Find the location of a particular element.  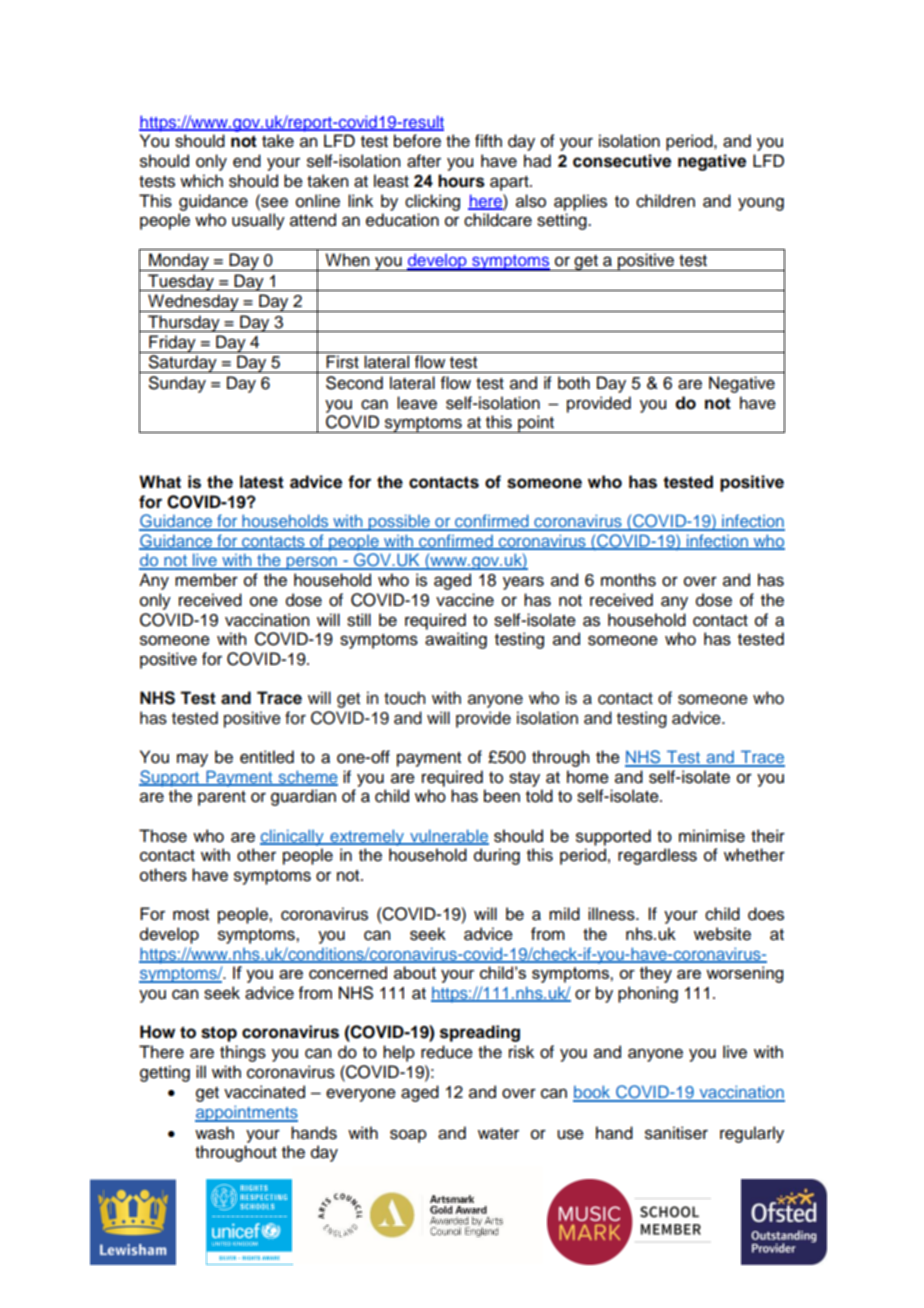

water is located at coordinates (498, 1134).
